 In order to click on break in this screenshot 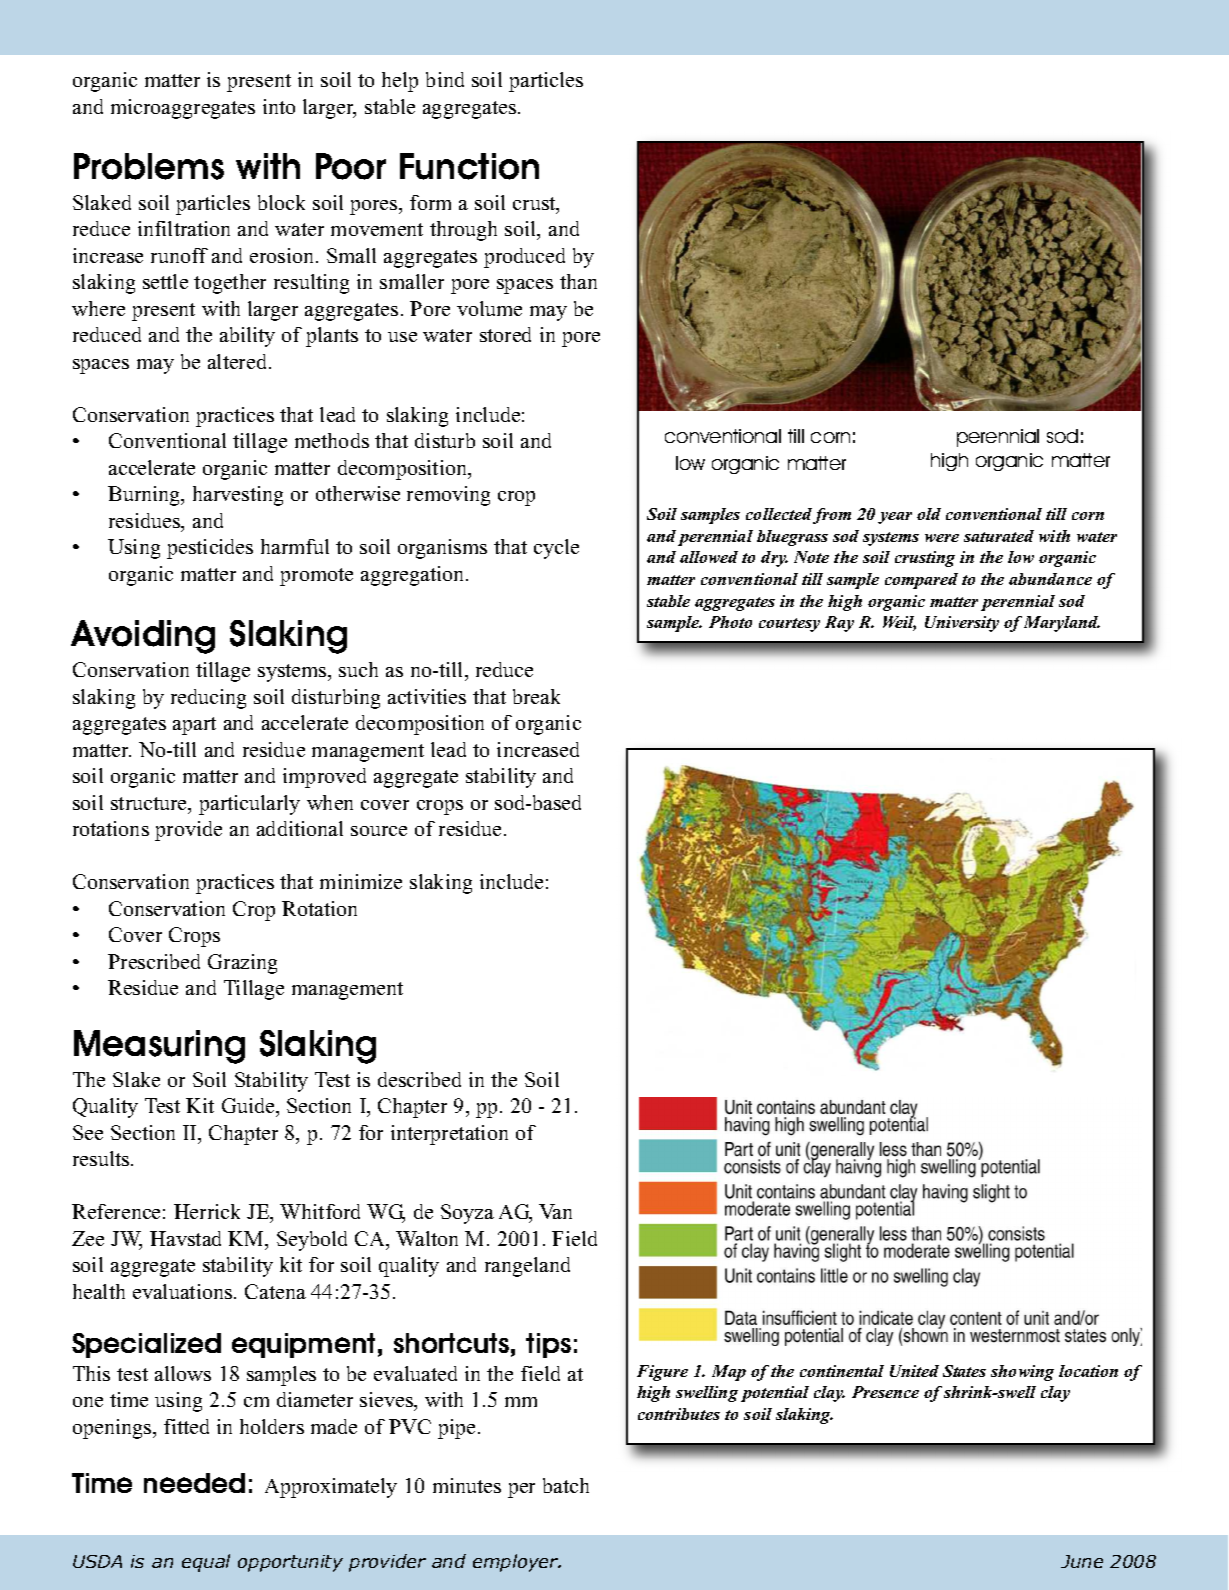, I will do `click(536, 696)`.
